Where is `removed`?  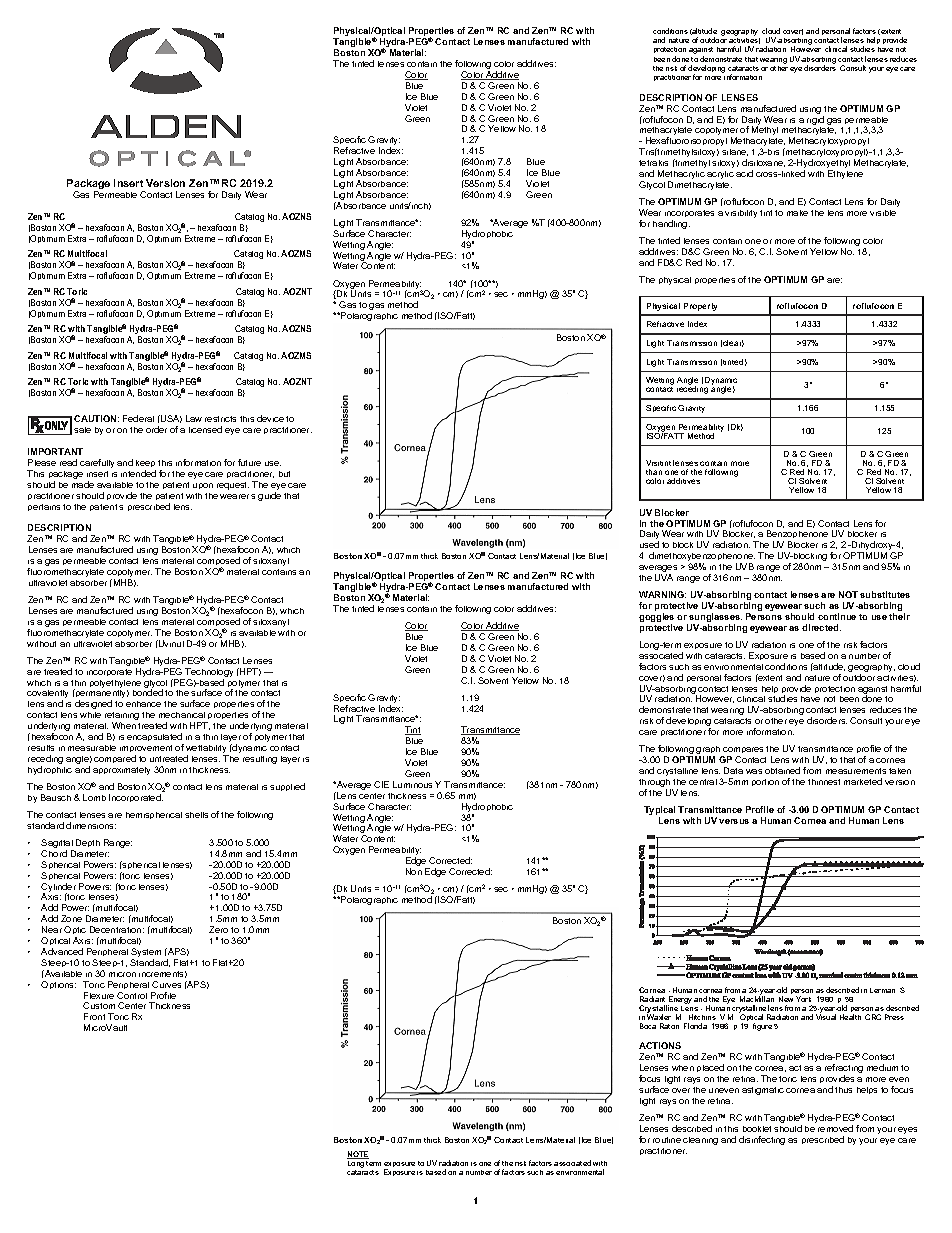
removed is located at coordinates (835, 1128).
